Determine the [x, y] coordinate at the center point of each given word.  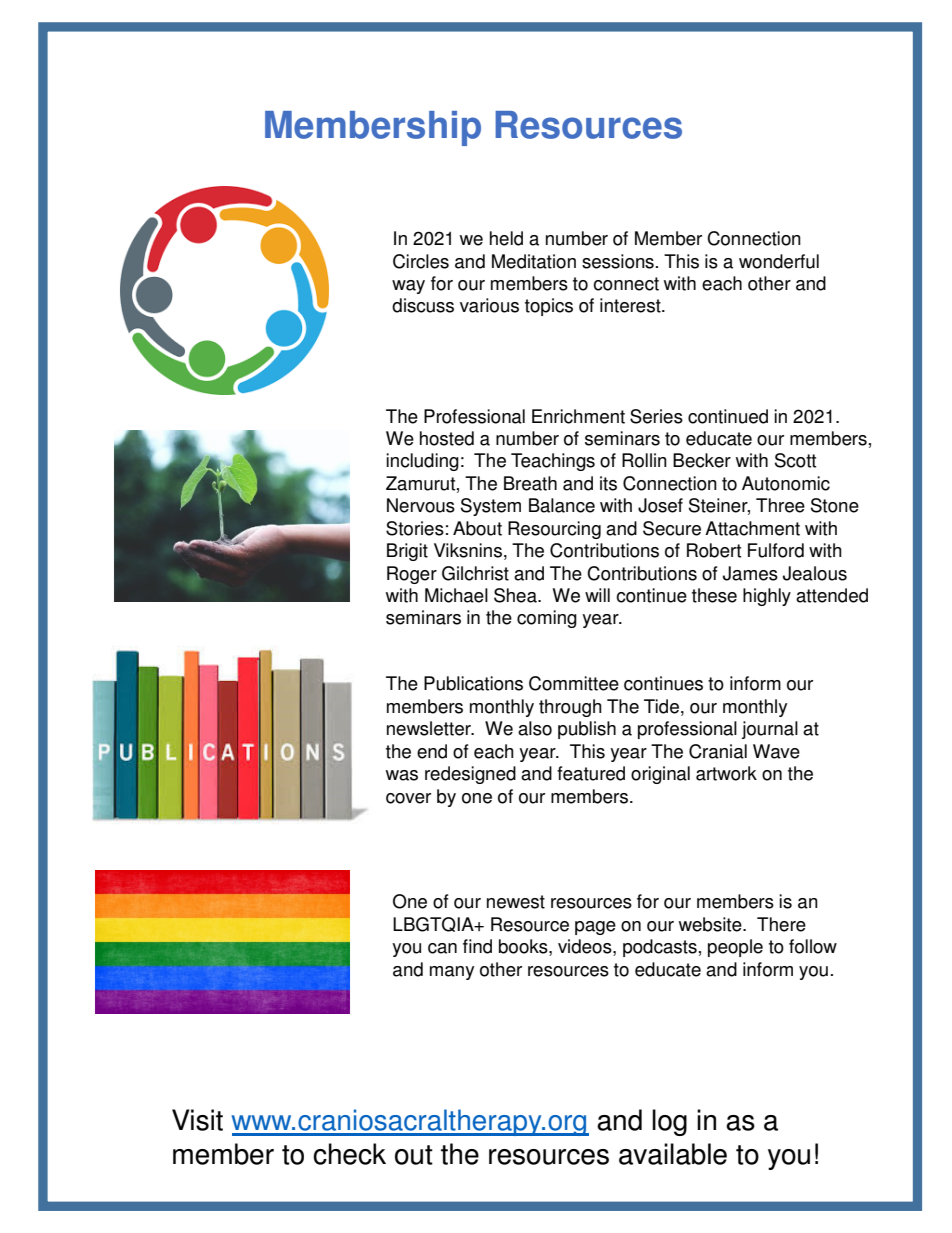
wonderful [779, 261]
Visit [197, 1120]
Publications [473, 683]
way [408, 287]
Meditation [534, 261]
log [669, 1122]
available [673, 1154]
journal [770, 730]
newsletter [430, 728]
